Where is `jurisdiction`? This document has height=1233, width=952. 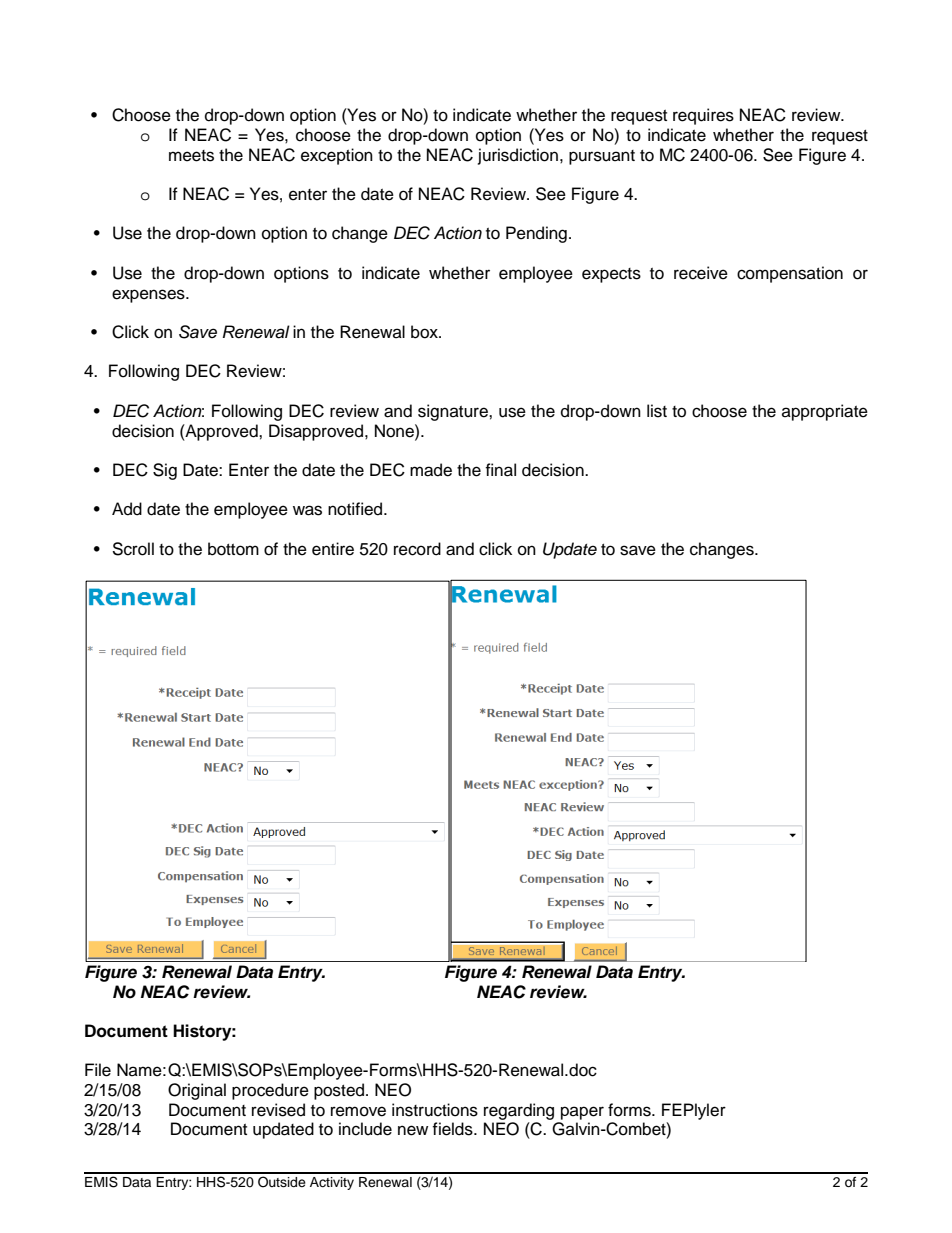 jurisdiction is located at coordinates (518, 156).
